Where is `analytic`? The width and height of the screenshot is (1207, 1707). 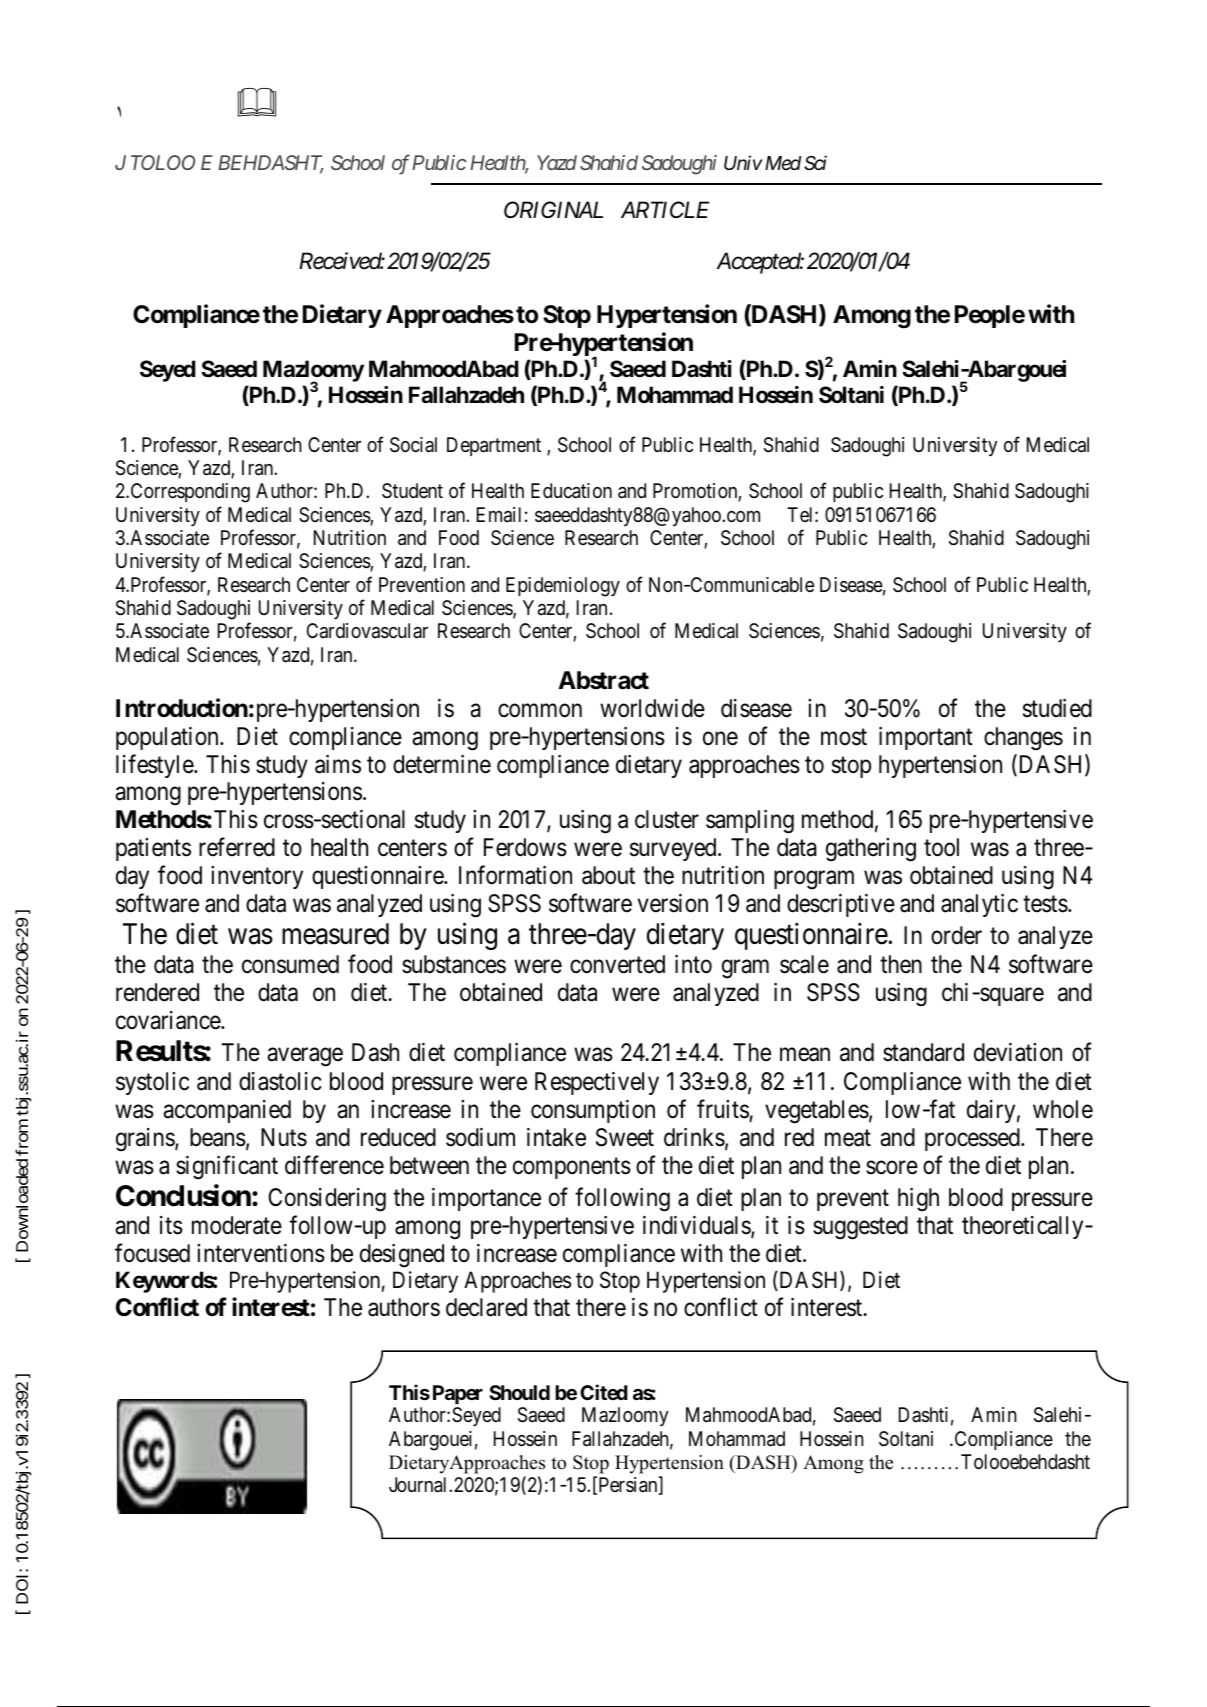 analytic is located at coordinates (979, 905).
